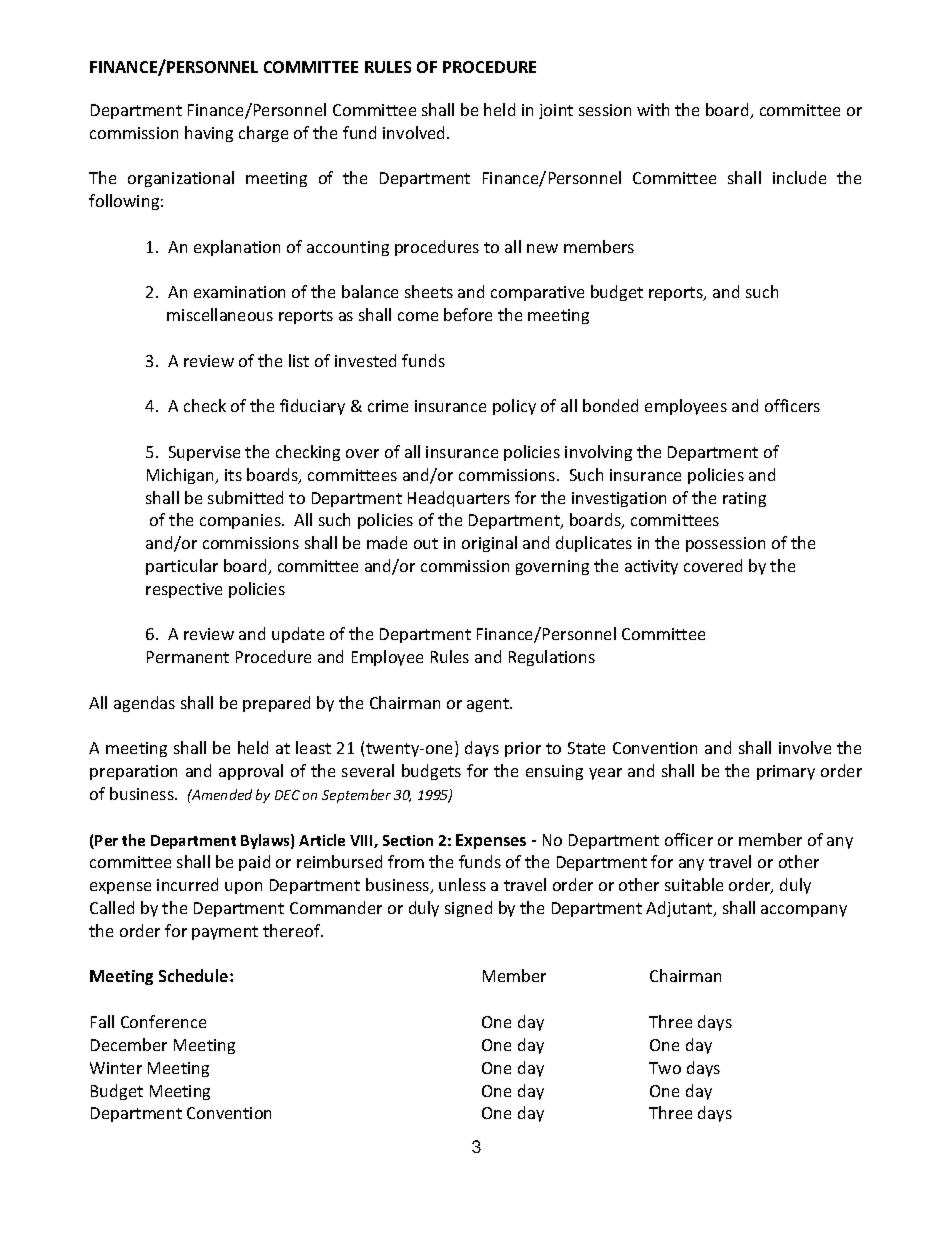 This screenshot has width=952, height=1233. Describe the element at coordinates (426, 543) in the screenshot. I see `out` at that location.
